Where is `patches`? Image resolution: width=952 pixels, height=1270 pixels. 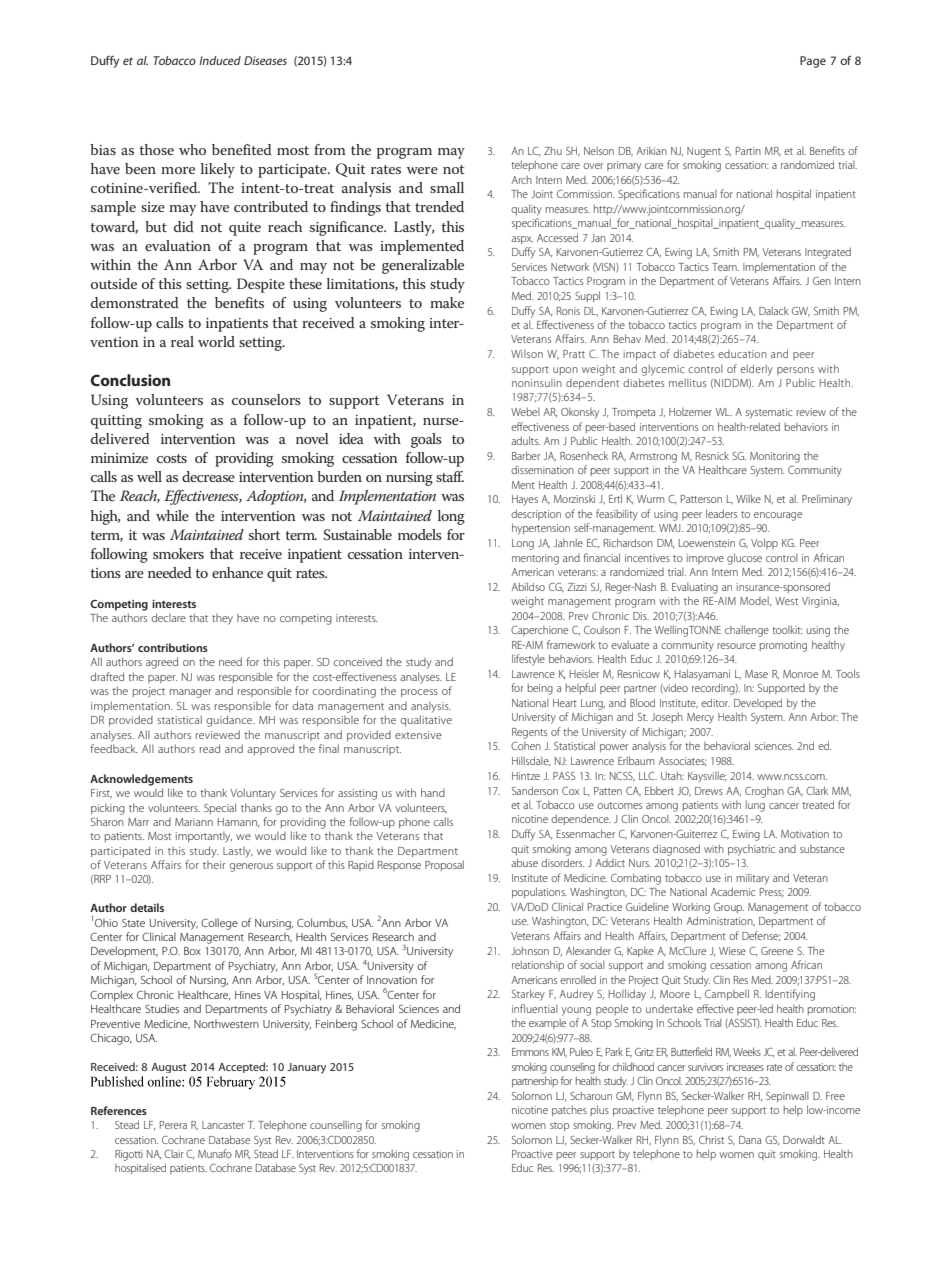 patches is located at coordinates (569, 1110).
